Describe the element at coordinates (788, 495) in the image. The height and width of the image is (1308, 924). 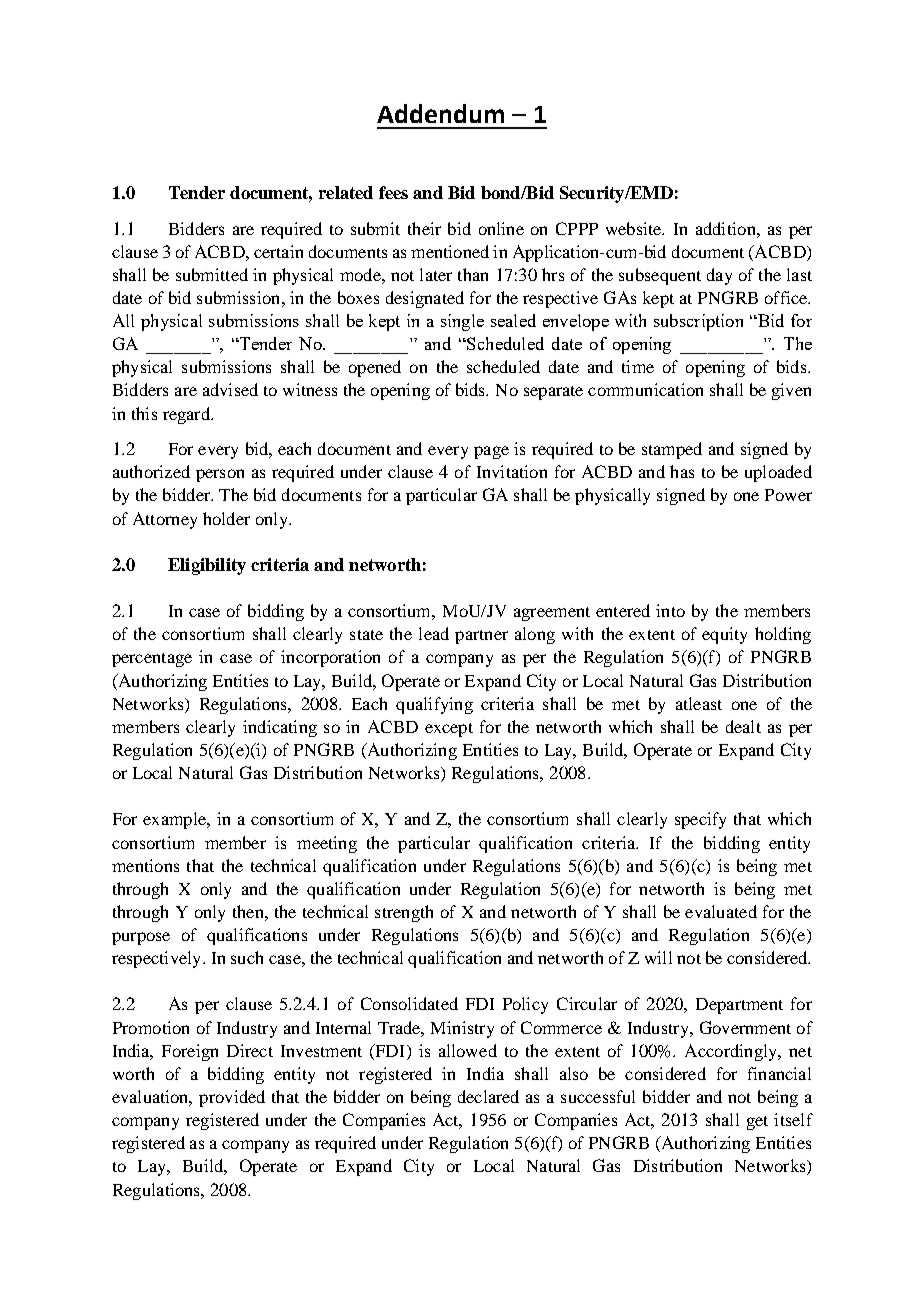
I see `Power` at that location.
